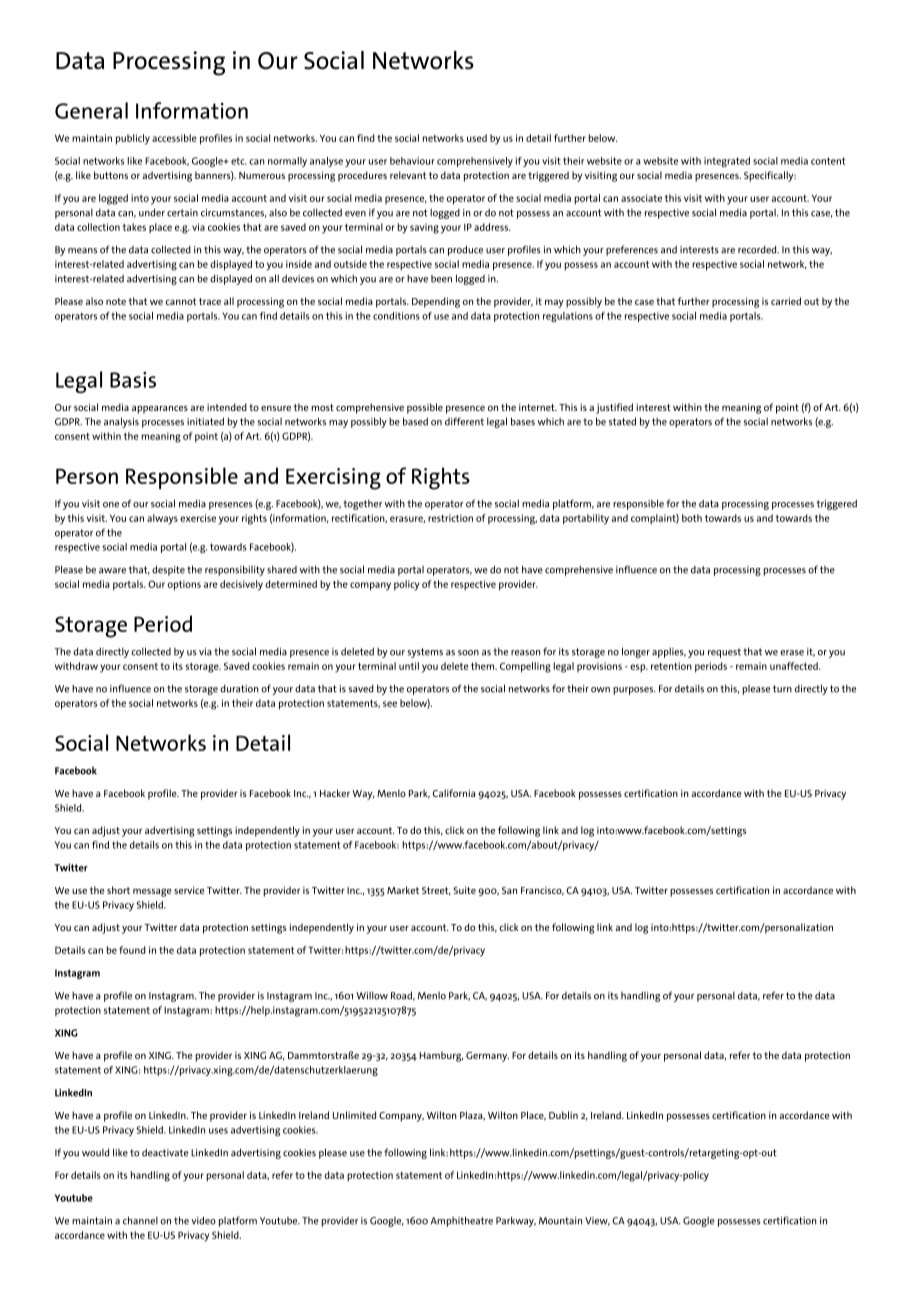 The image size is (924, 1308). Describe the element at coordinates (165, 1152) in the document. I see `deactivate` at that location.
